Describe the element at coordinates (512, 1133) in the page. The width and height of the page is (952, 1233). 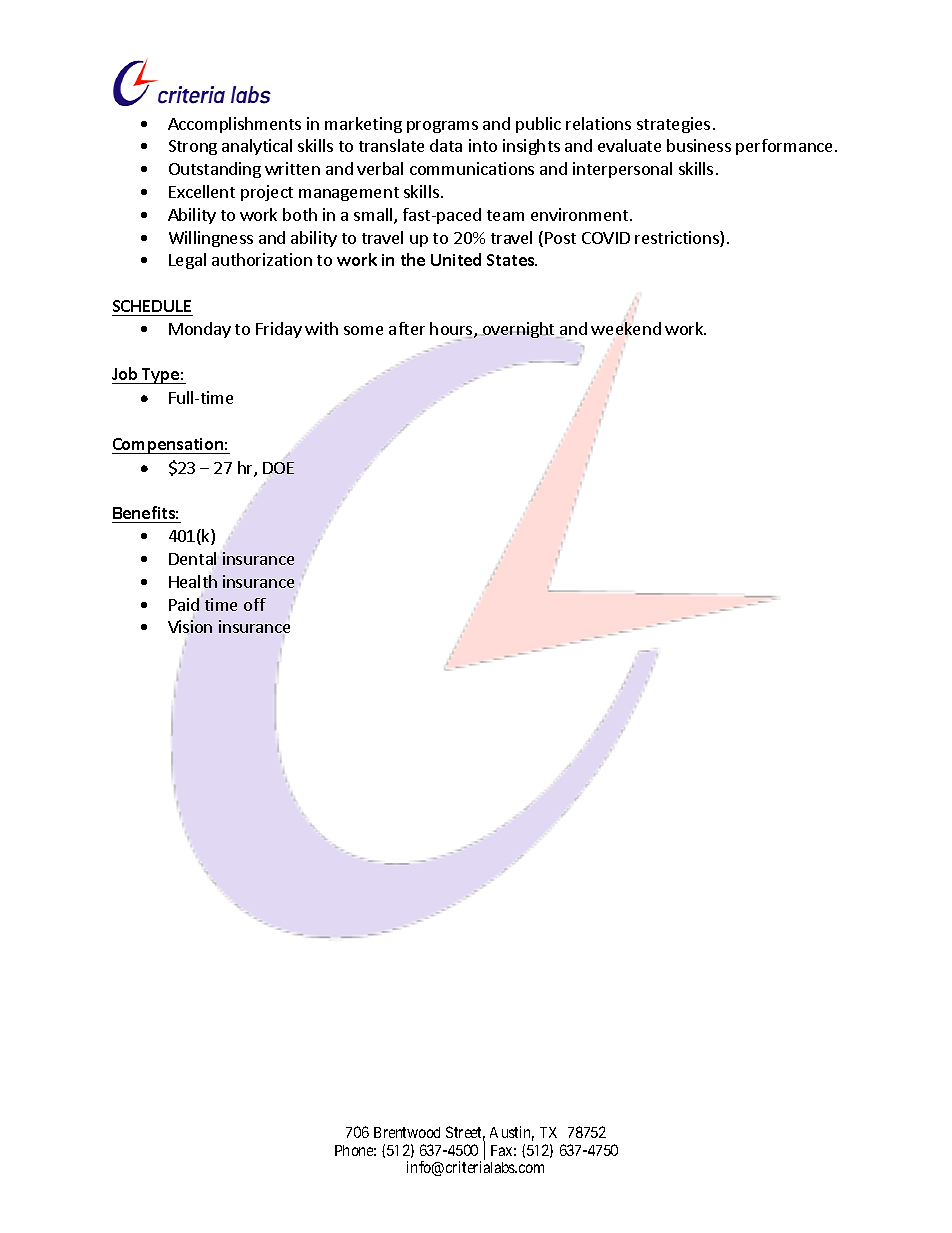
I see `Austin` at that location.
